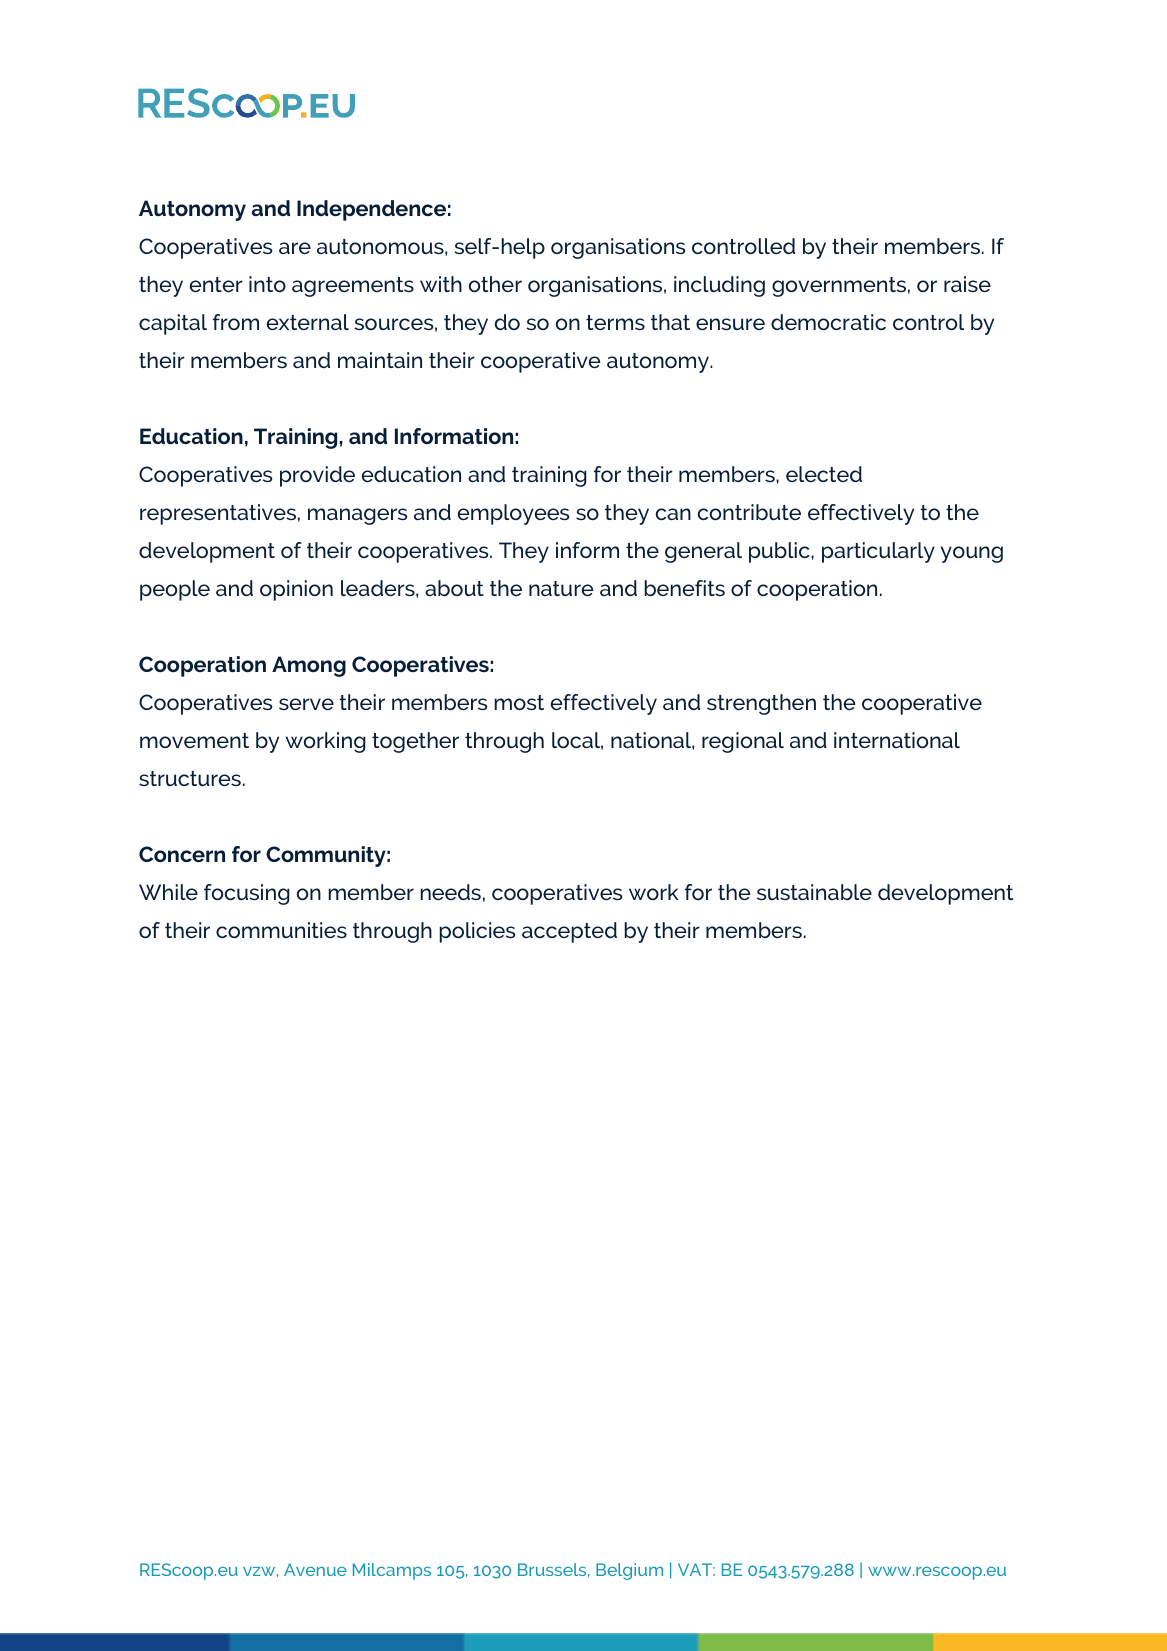 The height and width of the screenshot is (1651, 1167). What do you see at coordinates (519, 702) in the screenshot?
I see `most` at bounding box center [519, 702].
